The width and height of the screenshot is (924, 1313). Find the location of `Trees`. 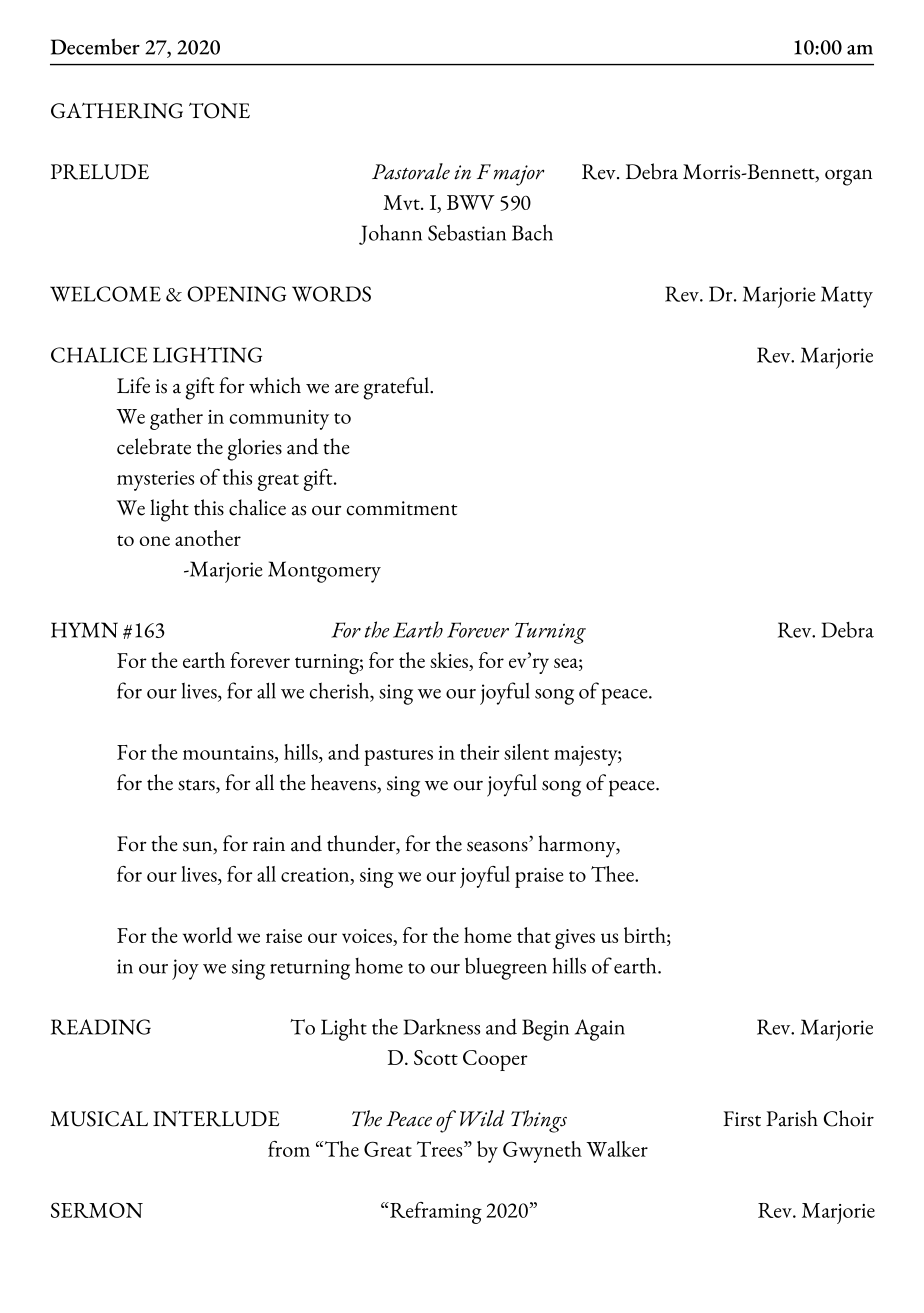

Trees is located at coordinates (441, 1149).
